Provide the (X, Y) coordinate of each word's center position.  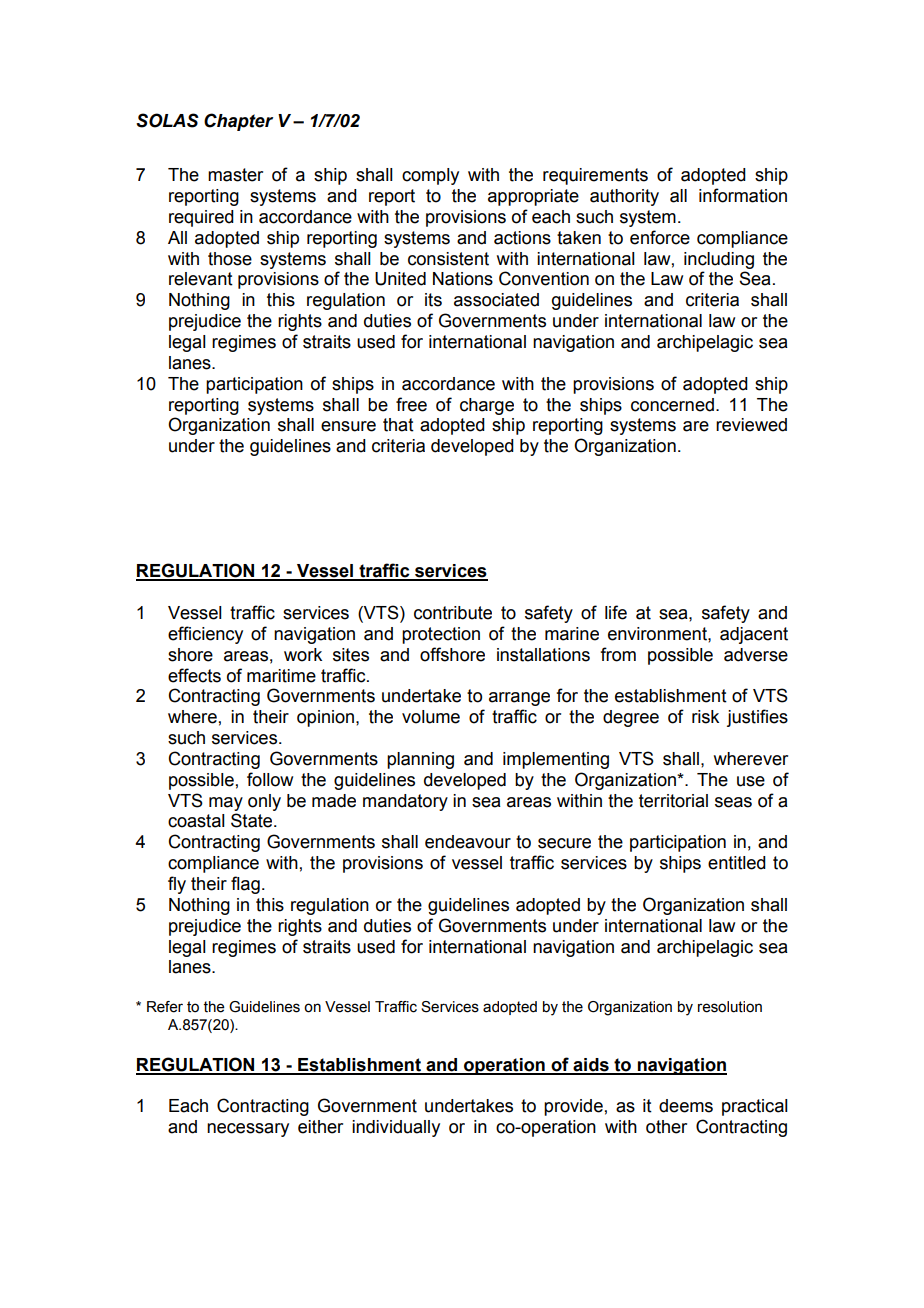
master (235, 175)
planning (420, 760)
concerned (672, 405)
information (743, 195)
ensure (348, 426)
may (226, 804)
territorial (673, 801)
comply (430, 176)
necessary (248, 1130)
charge (487, 406)
